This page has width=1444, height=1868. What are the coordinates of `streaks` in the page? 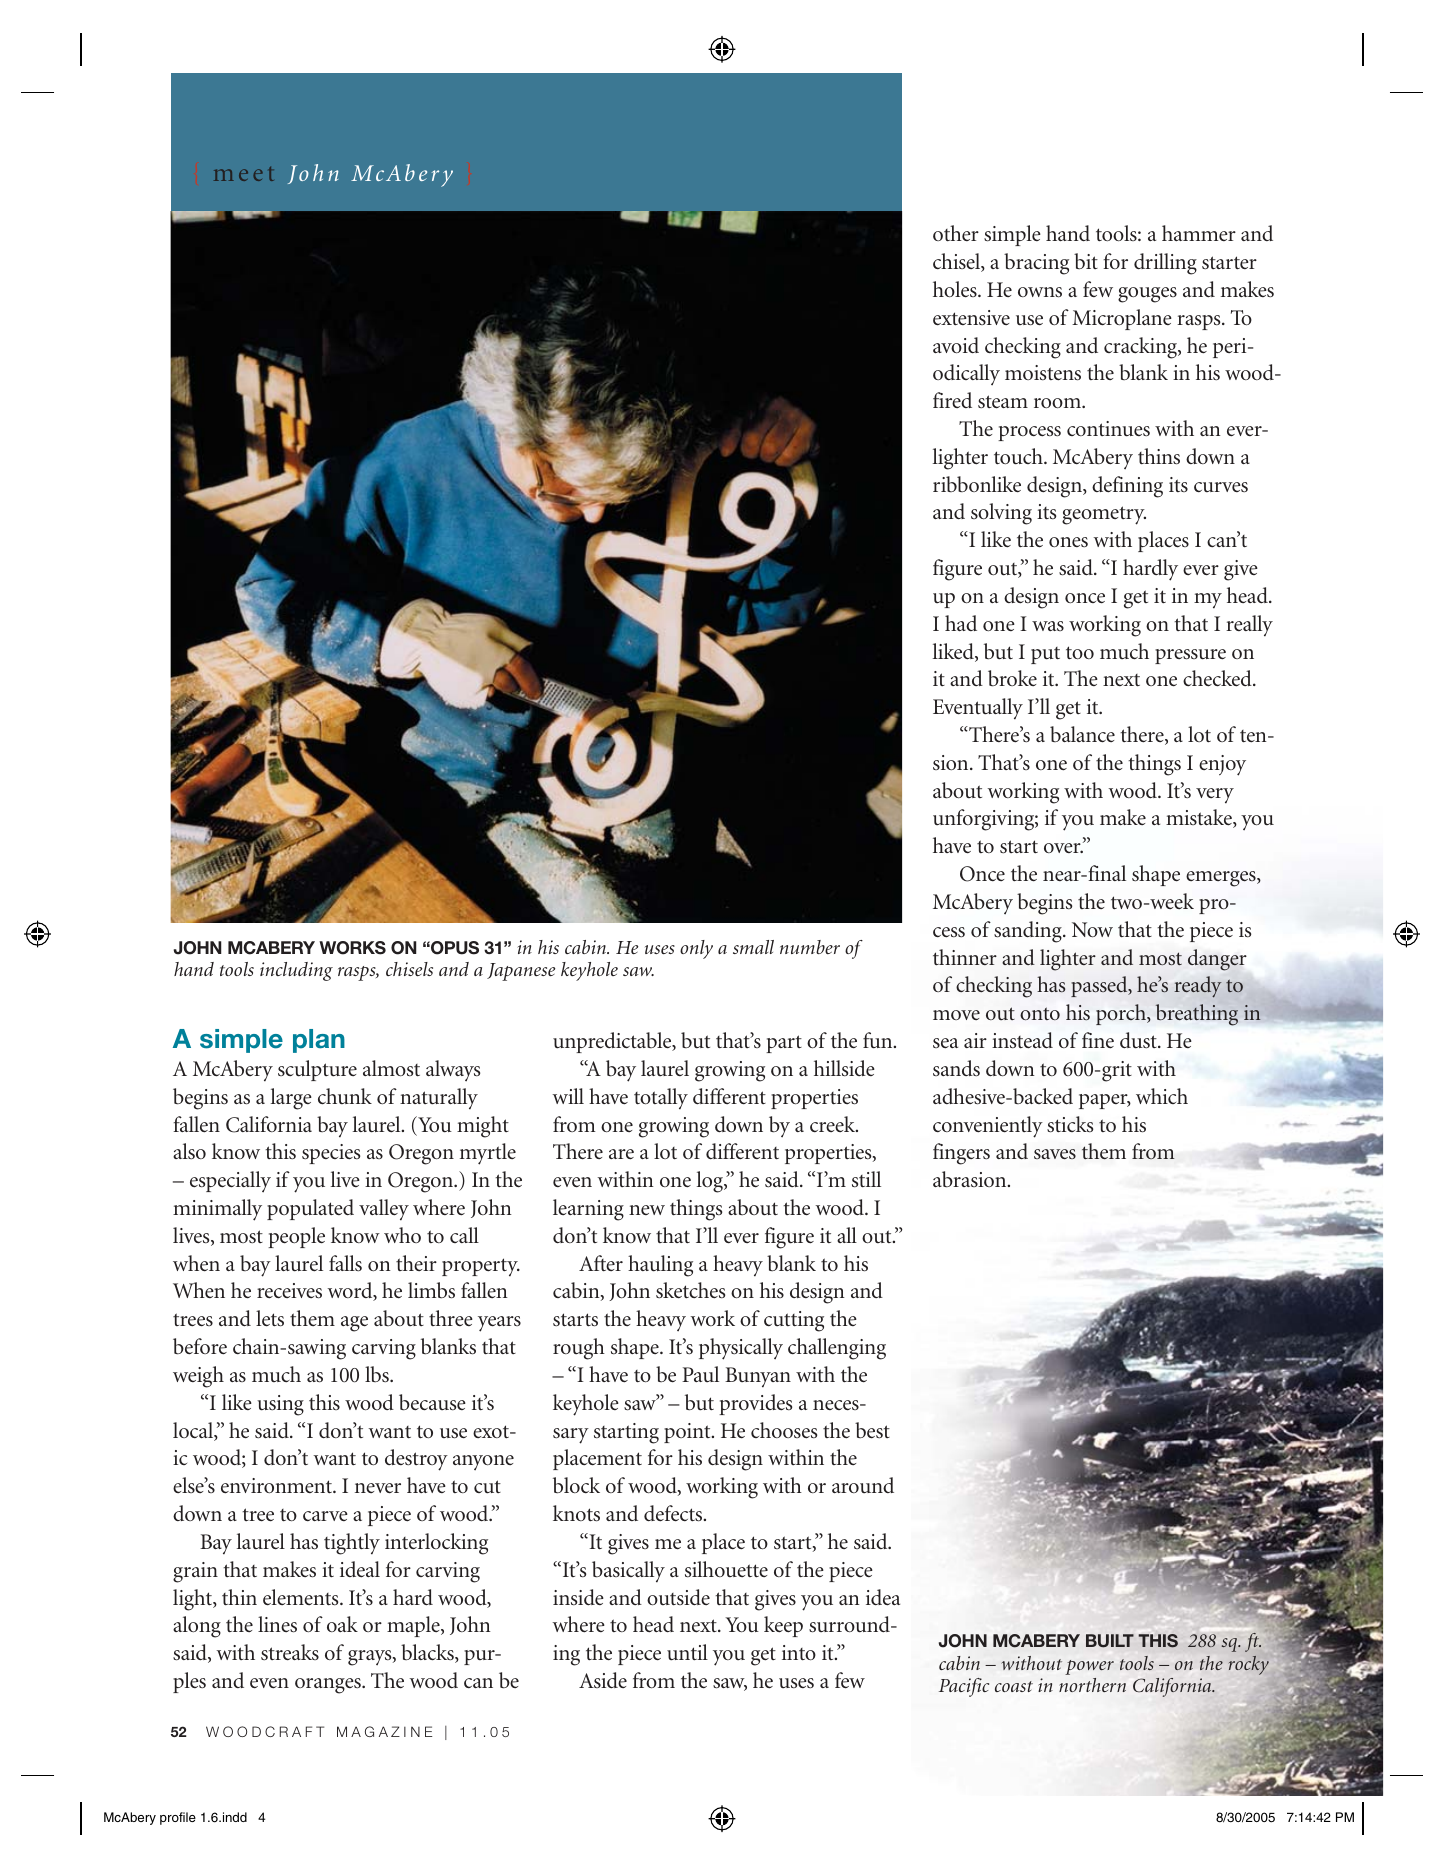 It's located at (290, 1652).
